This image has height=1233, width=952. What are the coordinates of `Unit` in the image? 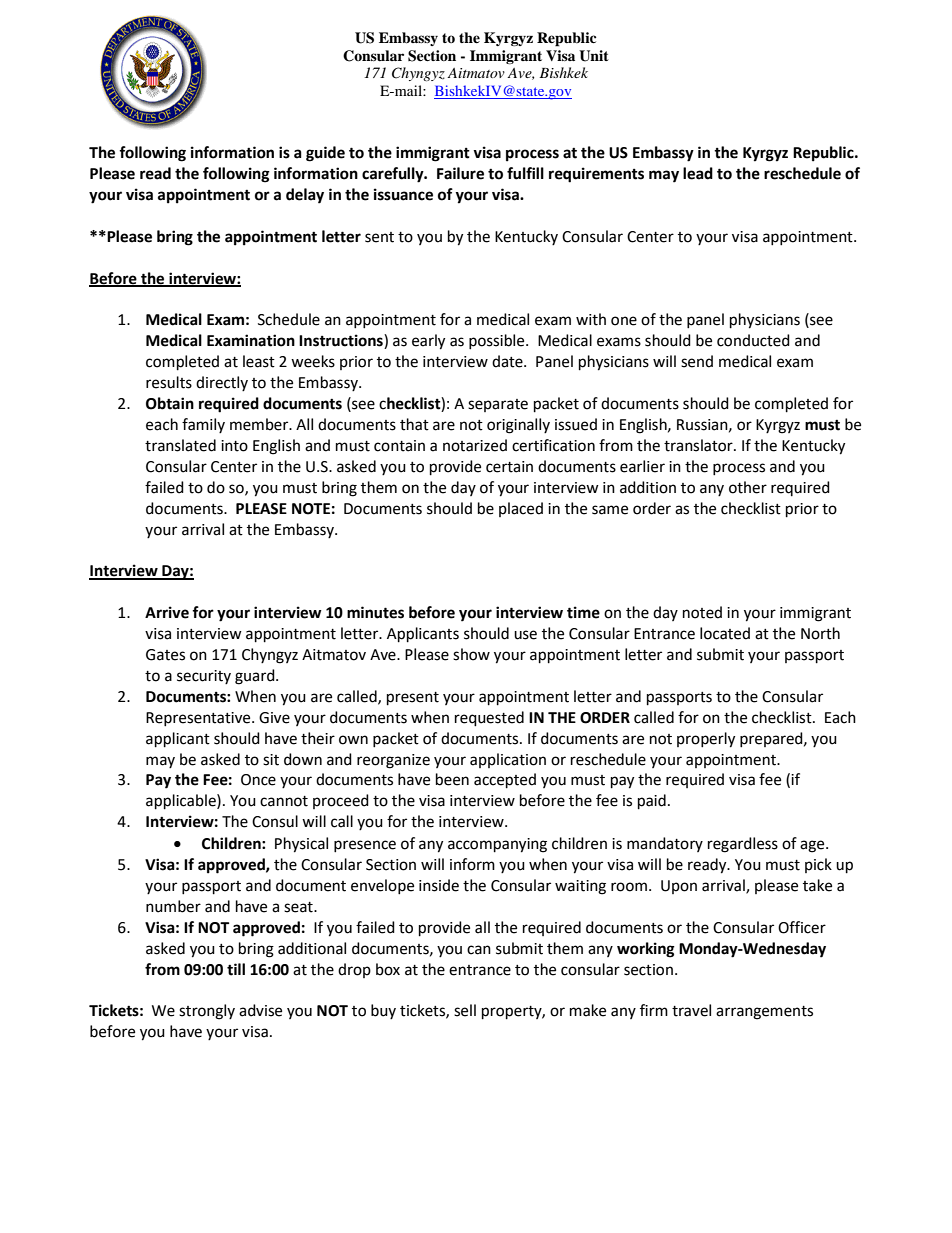 It's located at (594, 56).
